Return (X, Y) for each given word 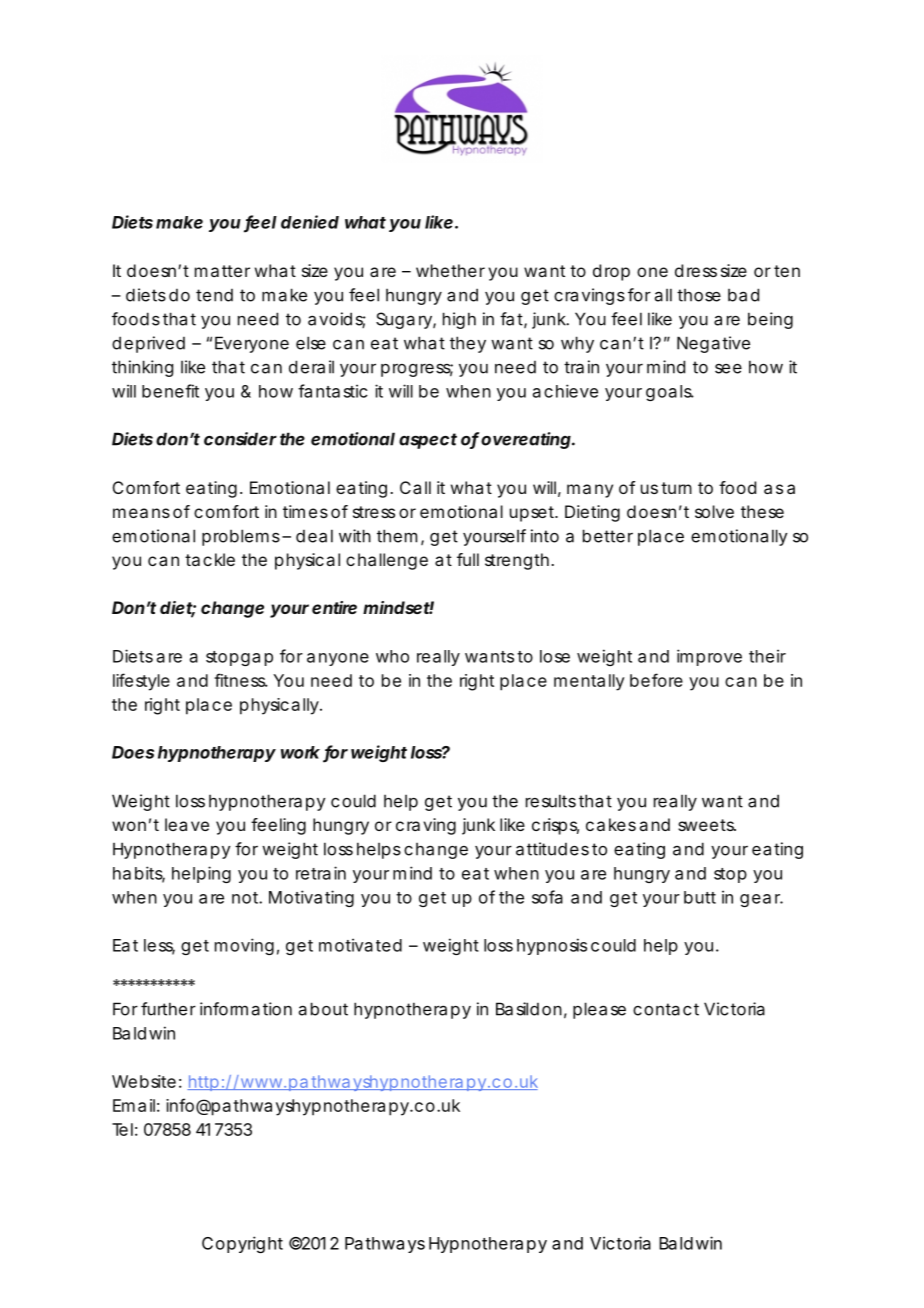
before (656, 680)
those (699, 295)
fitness (241, 680)
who (392, 656)
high (459, 320)
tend (214, 295)
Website (144, 1081)
